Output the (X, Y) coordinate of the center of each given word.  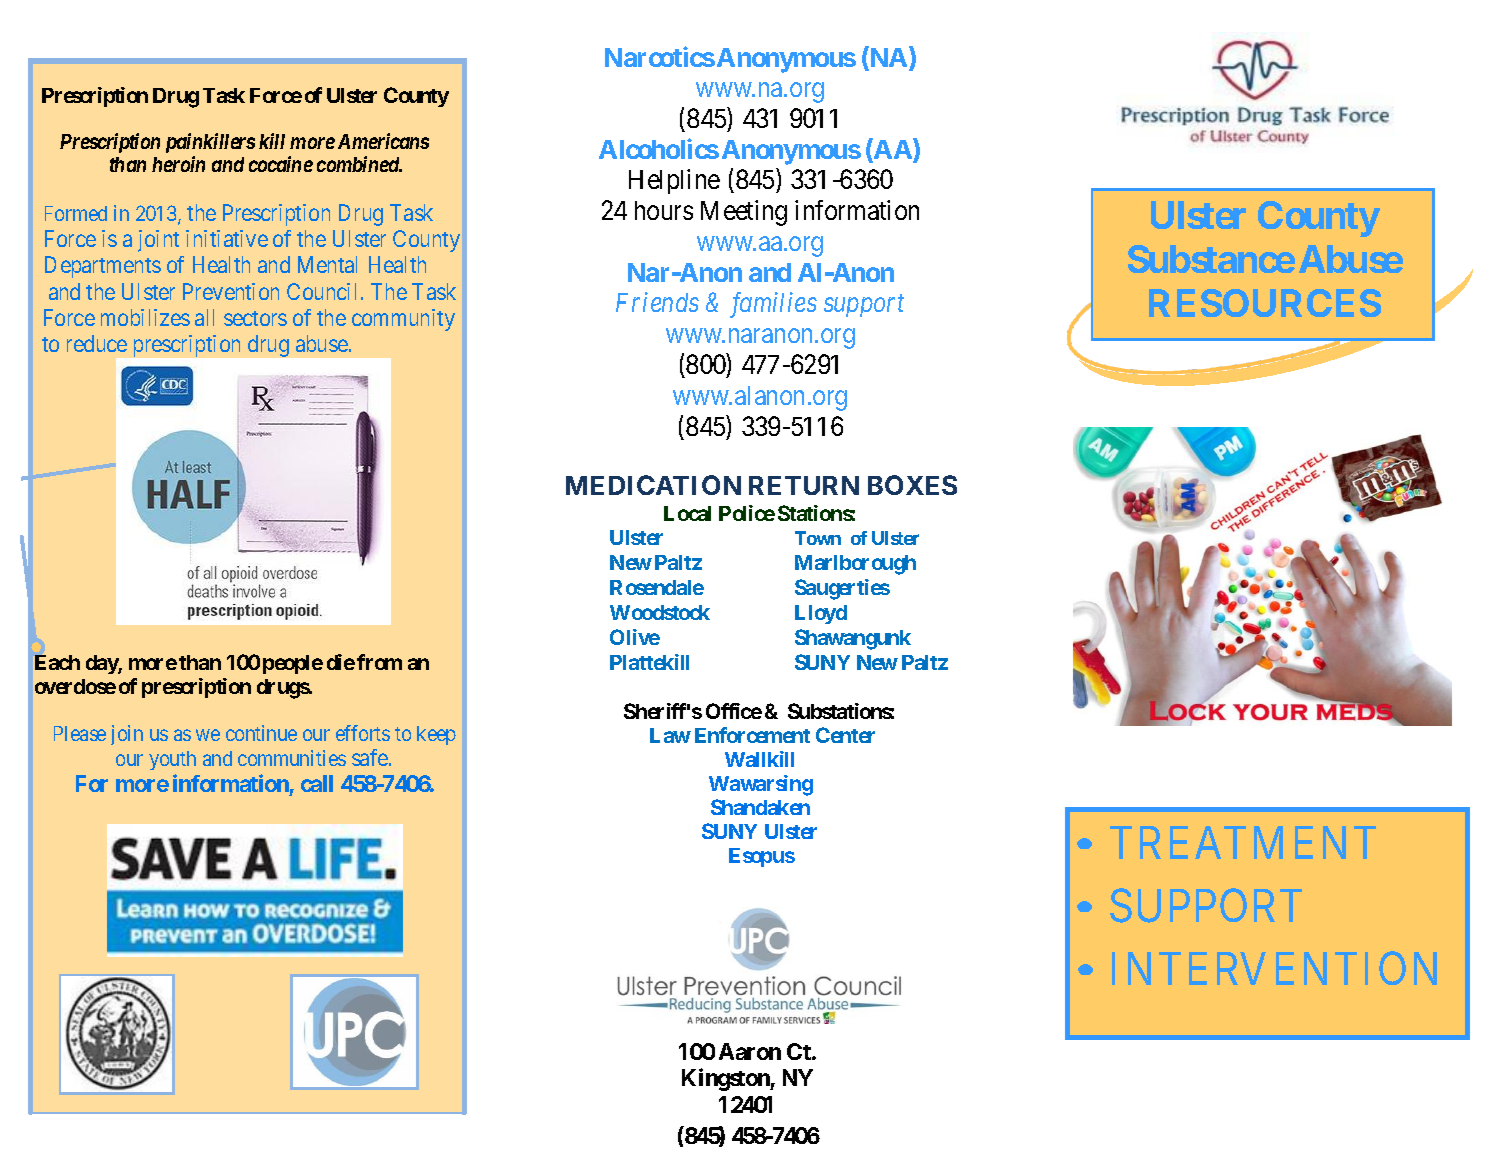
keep (436, 735)
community (403, 320)
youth (172, 760)
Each (57, 662)
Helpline (674, 181)
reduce (97, 343)
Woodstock (660, 612)
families (773, 305)
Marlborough (855, 565)
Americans (383, 141)
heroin (178, 164)
